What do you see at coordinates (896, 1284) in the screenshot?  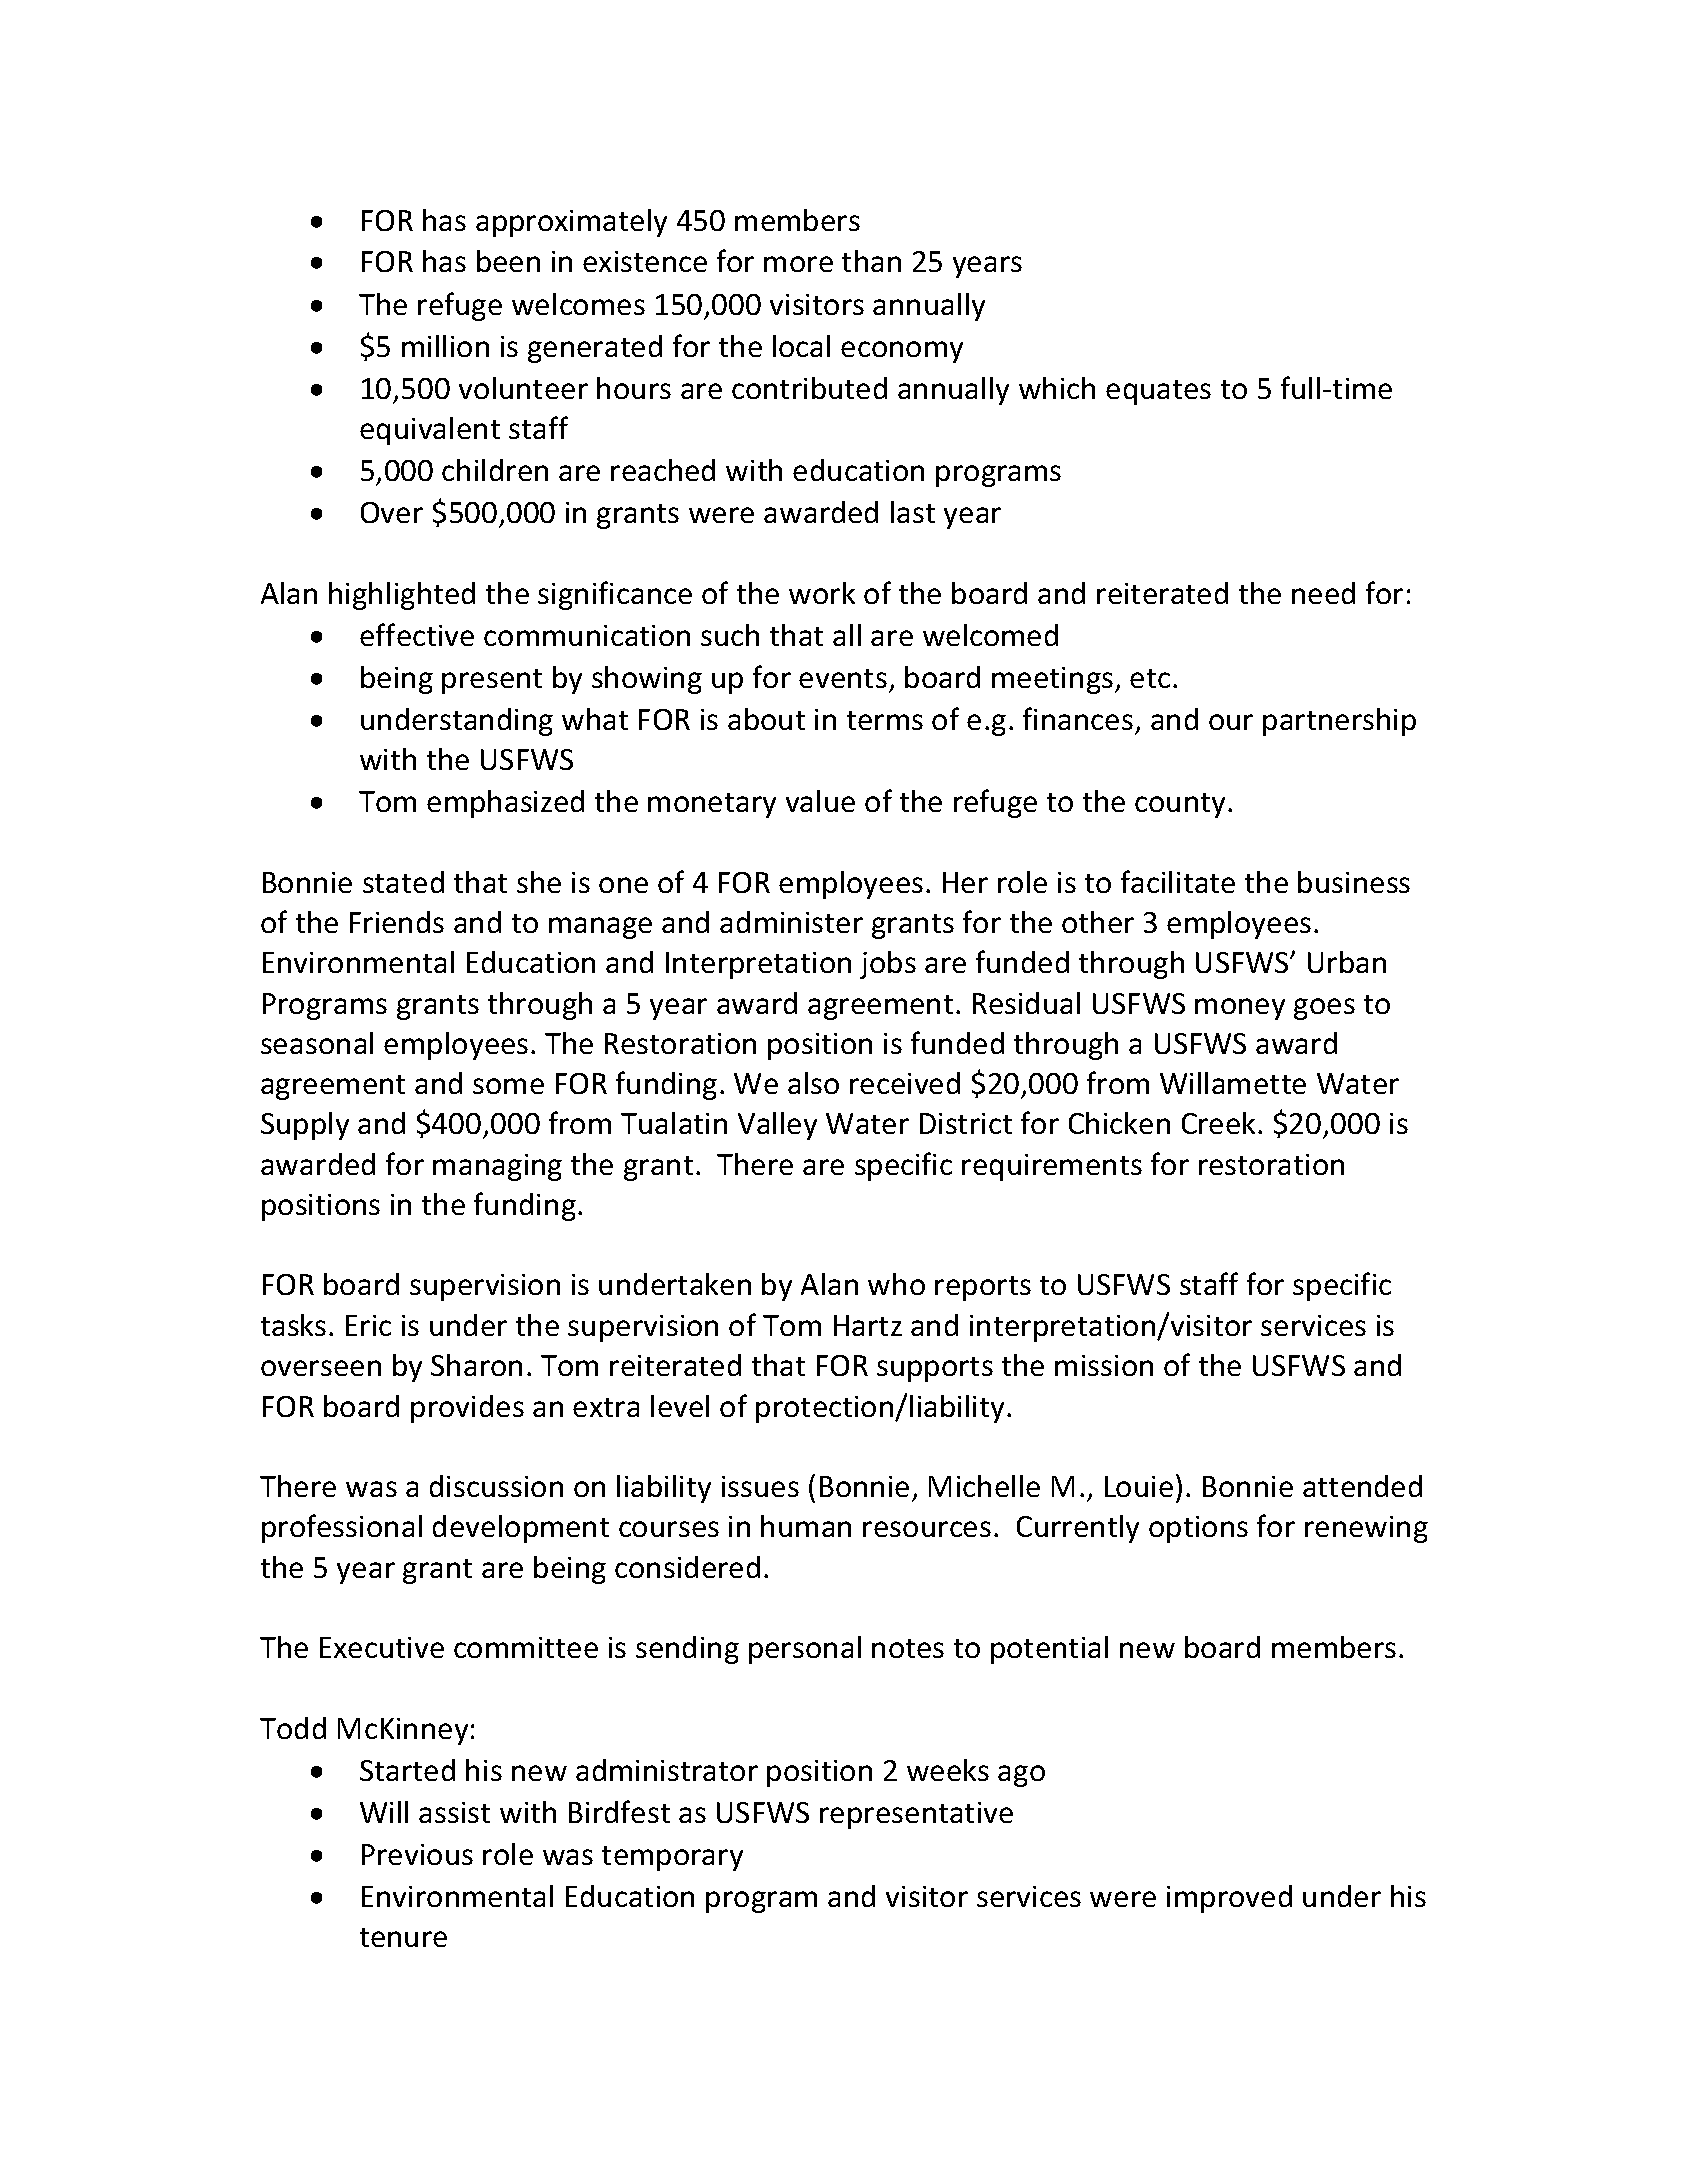 I see `who` at bounding box center [896, 1284].
